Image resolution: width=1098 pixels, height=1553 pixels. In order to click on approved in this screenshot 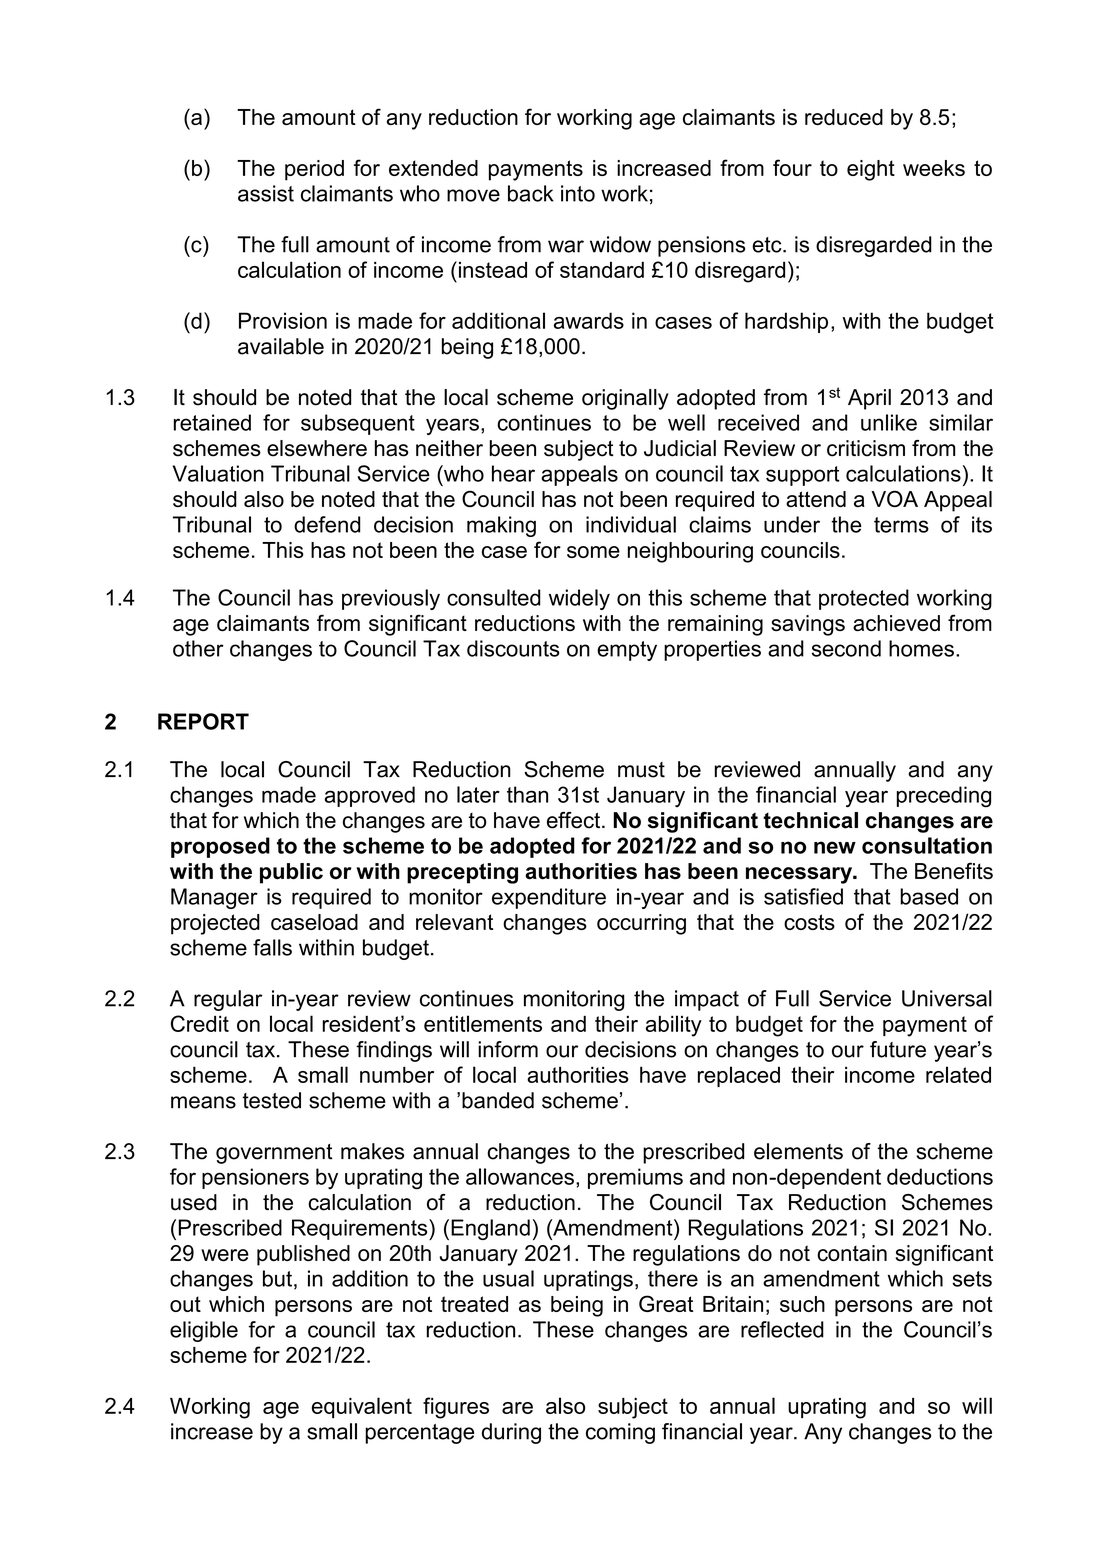, I will do `click(370, 796)`.
